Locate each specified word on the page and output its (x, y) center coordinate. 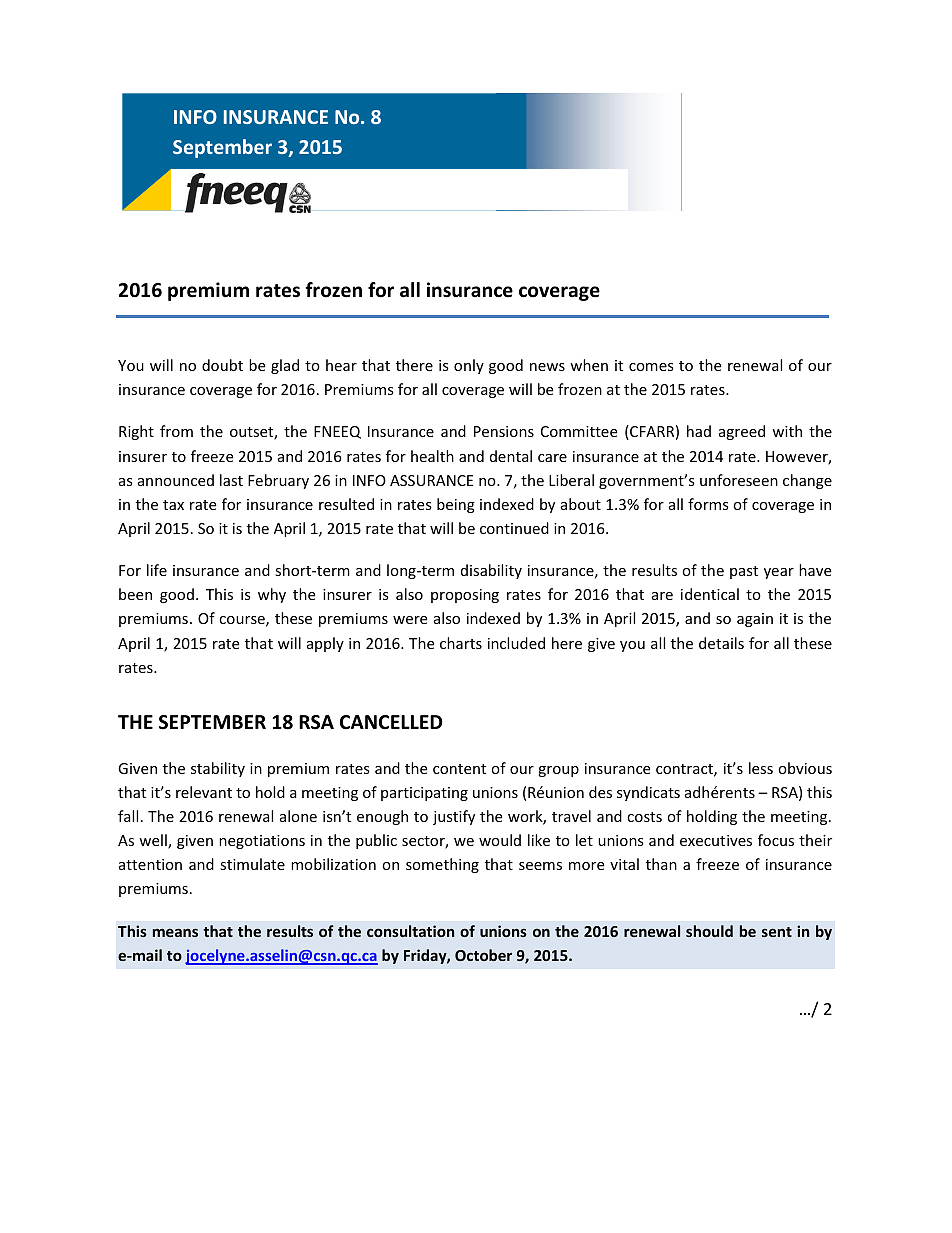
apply (325, 644)
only (469, 366)
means (175, 932)
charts (461, 643)
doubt (222, 365)
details (721, 643)
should (709, 931)
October (483, 955)
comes (651, 367)
